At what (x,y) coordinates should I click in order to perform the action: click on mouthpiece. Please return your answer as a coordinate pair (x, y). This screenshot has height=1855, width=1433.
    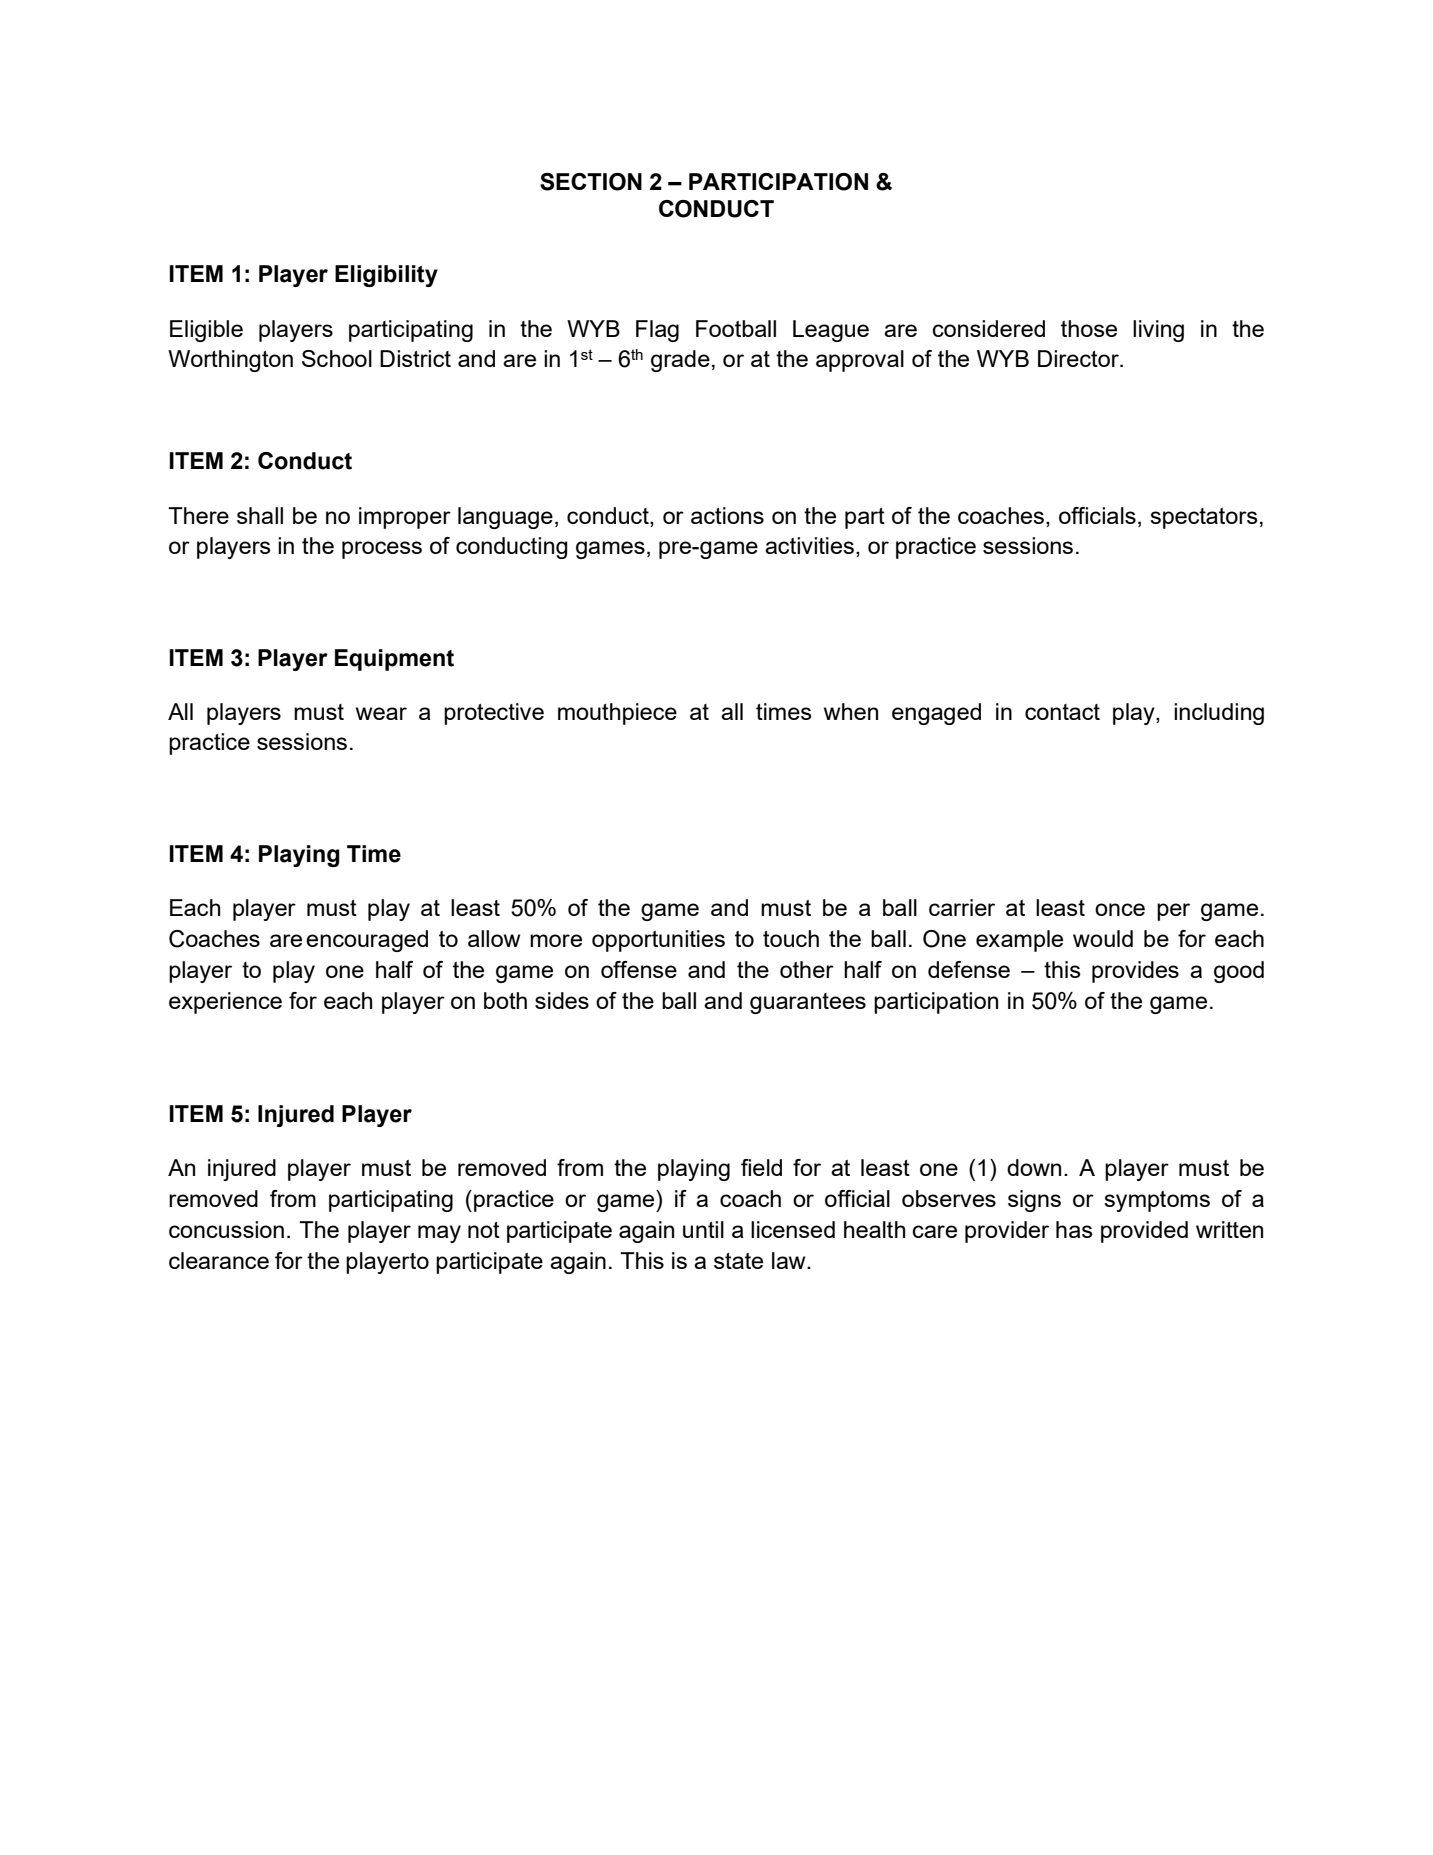
    Looking at the image, I should click on (617, 714).
